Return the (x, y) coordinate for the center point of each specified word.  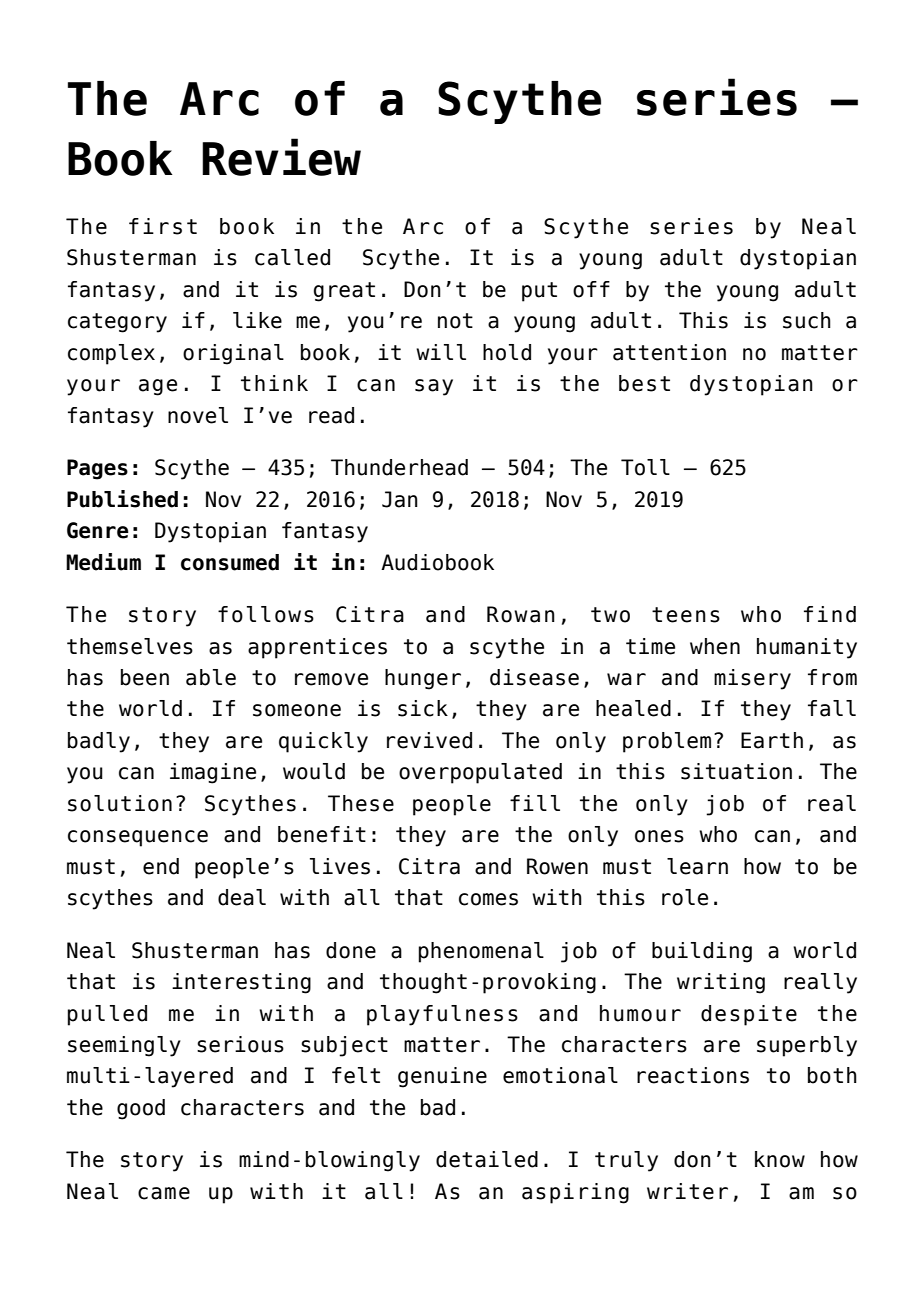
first (163, 226)
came (164, 1193)
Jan (400, 499)
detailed (487, 1159)
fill (535, 803)
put (539, 292)
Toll (645, 467)
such (807, 320)
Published (122, 499)
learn (697, 866)
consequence (138, 838)
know (780, 1159)
